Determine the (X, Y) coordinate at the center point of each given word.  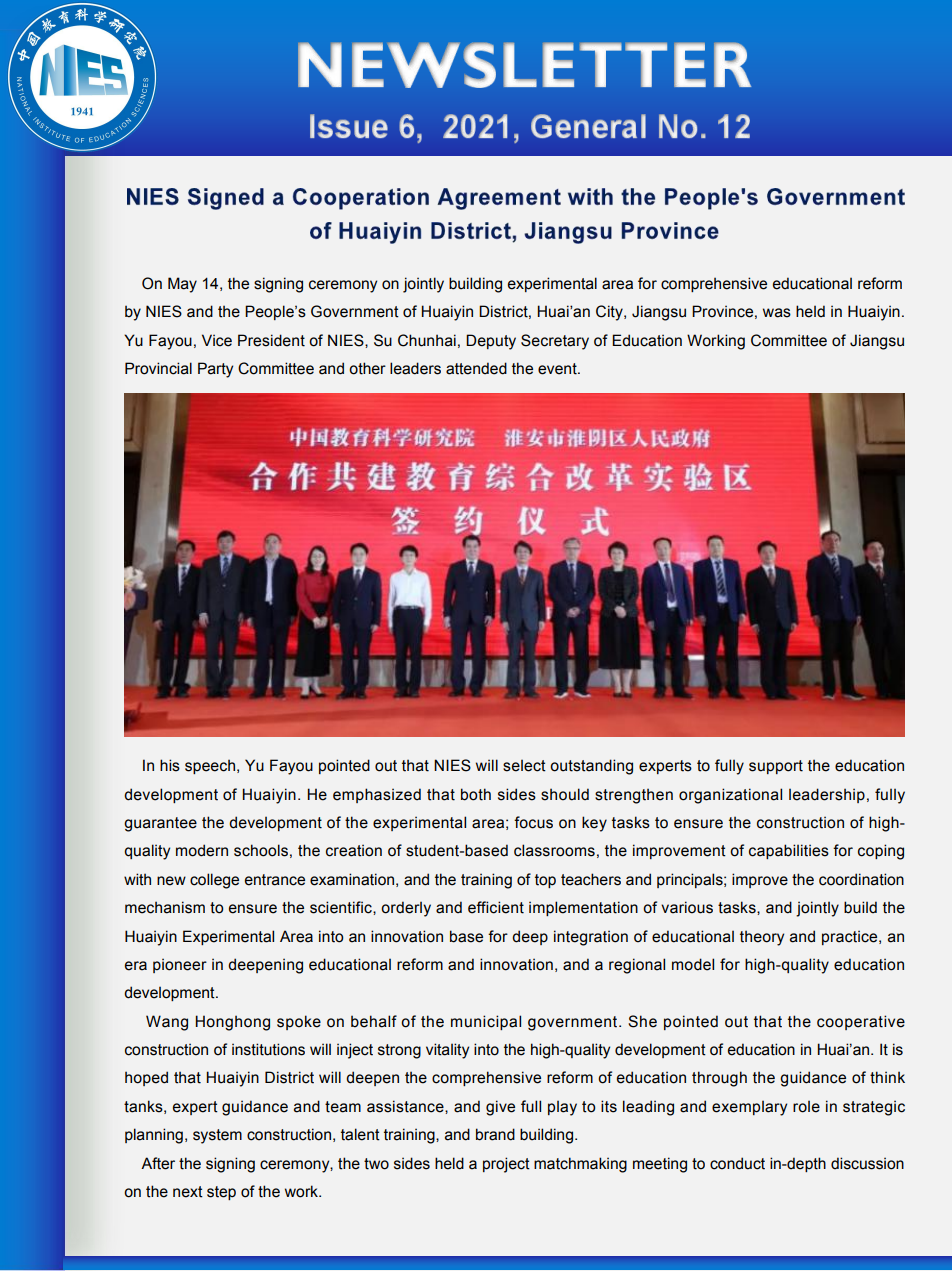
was (777, 313)
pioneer (180, 965)
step (221, 1193)
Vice (217, 340)
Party (215, 370)
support (776, 767)
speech (211, 766)
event (558, 369)
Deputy (491, 342)
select (524, 765)
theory (762, 938)
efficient (496, 907)
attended (476, 368)
